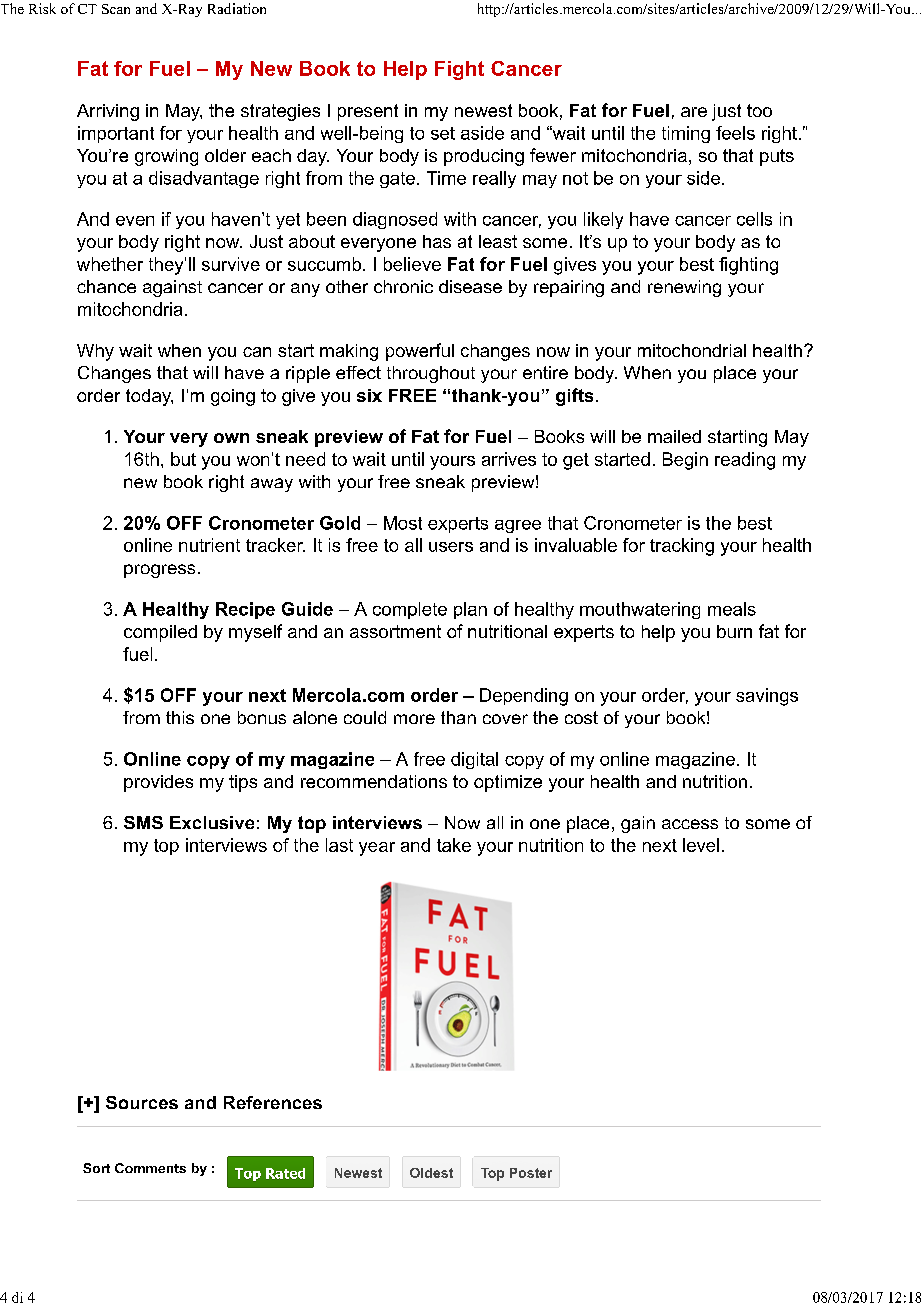  I want to click on SMS, so click(143, 822).
